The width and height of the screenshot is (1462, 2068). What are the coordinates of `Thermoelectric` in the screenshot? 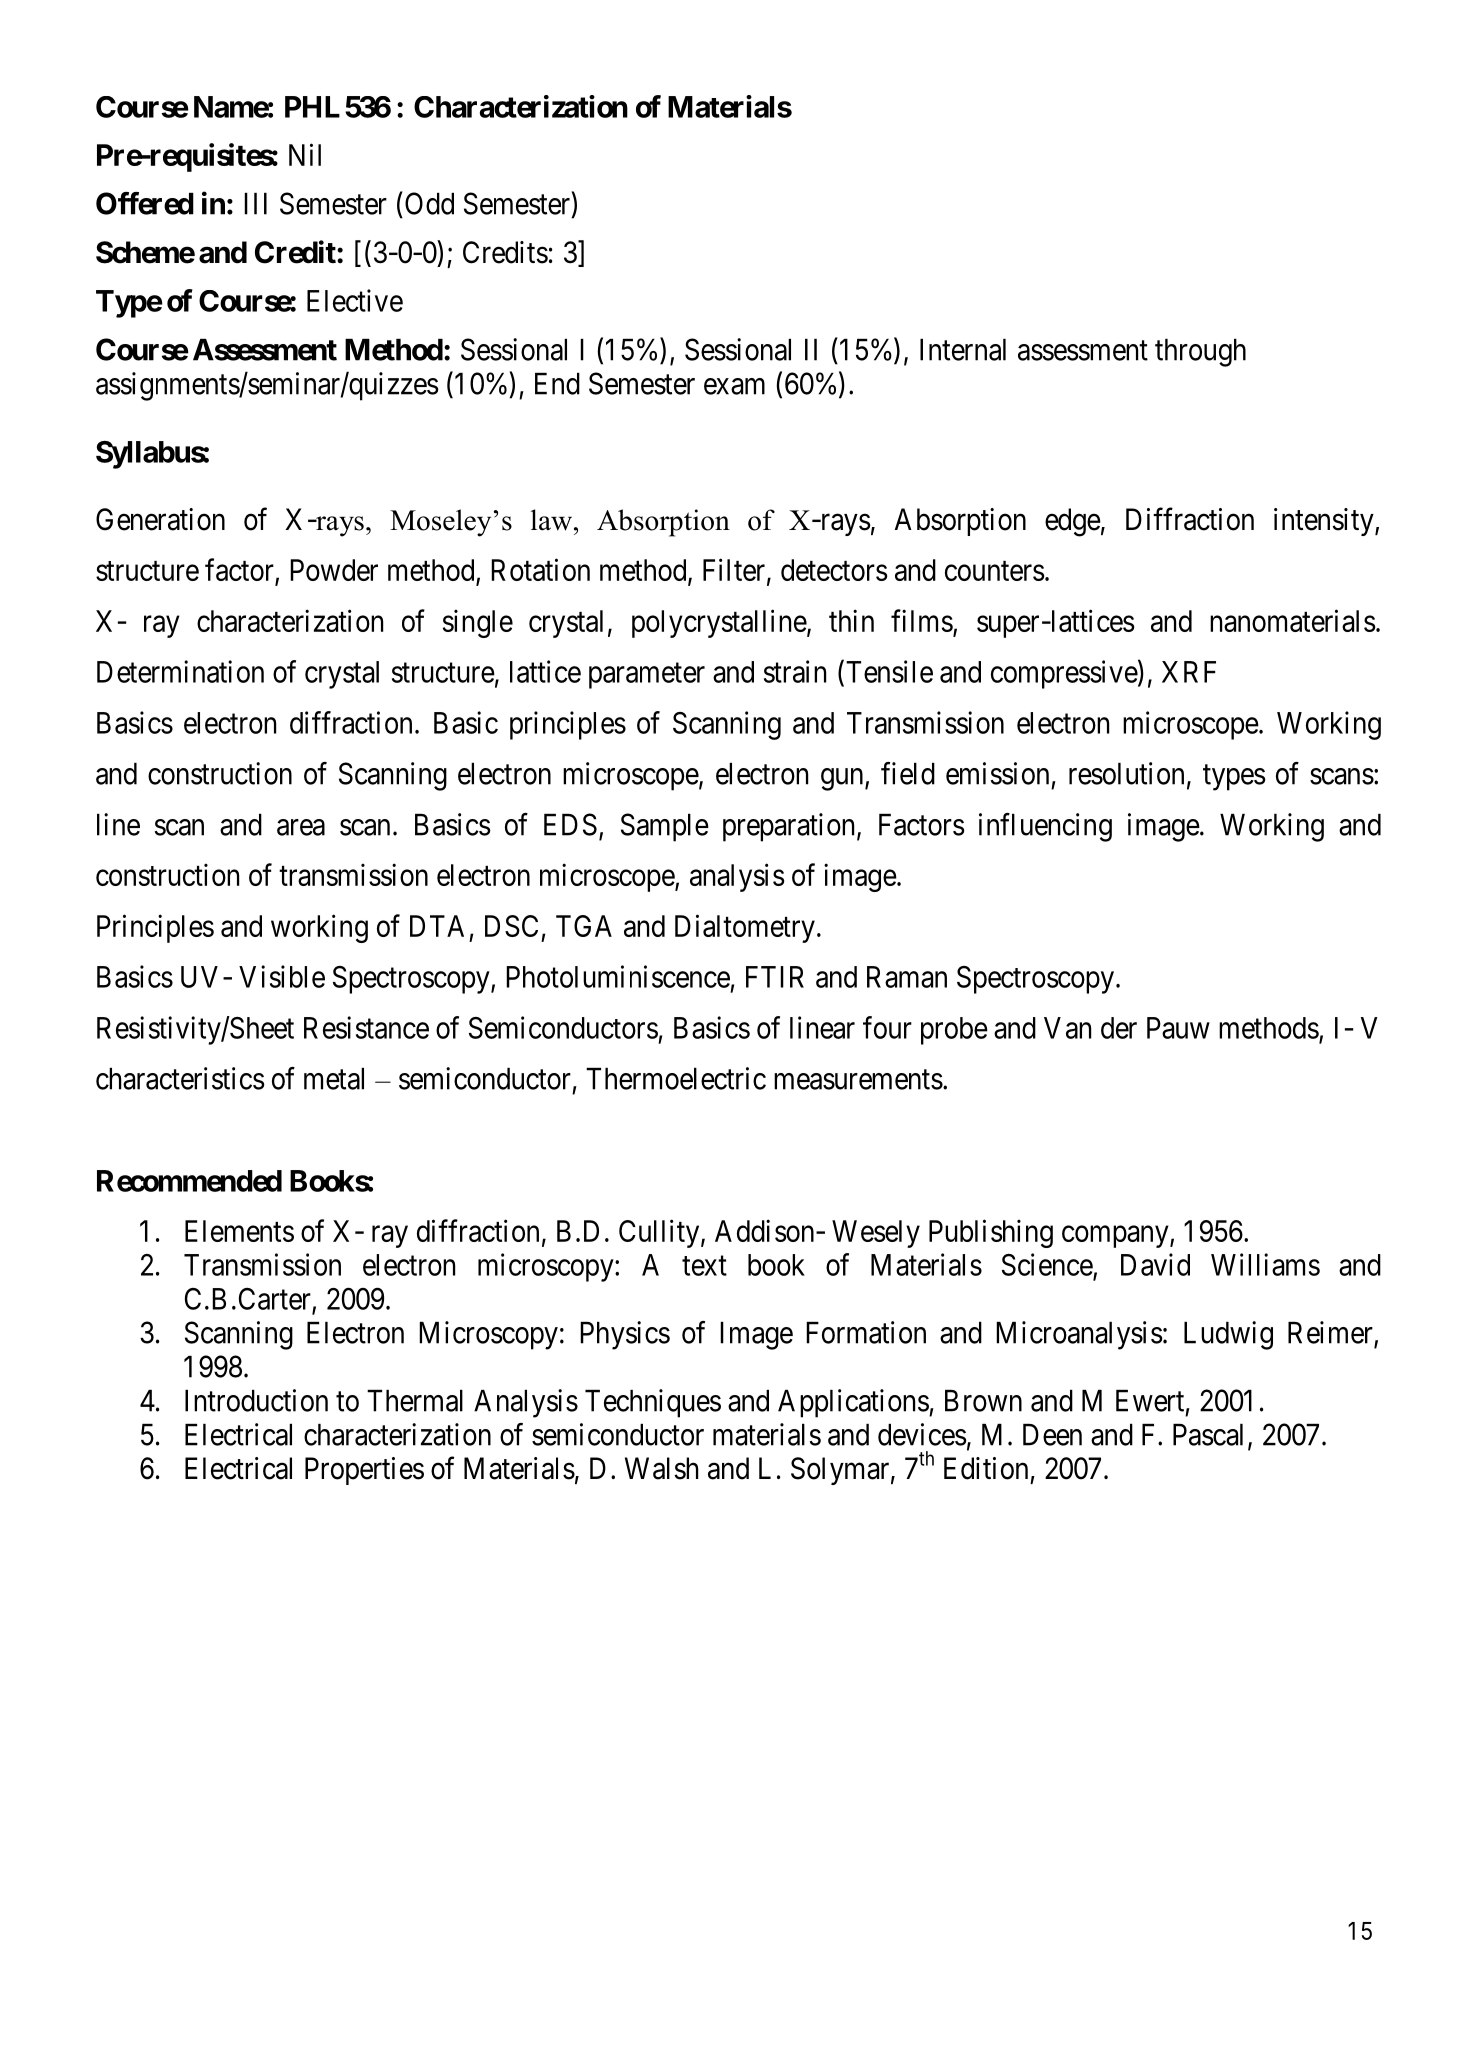 It's located at (676, 1078).
